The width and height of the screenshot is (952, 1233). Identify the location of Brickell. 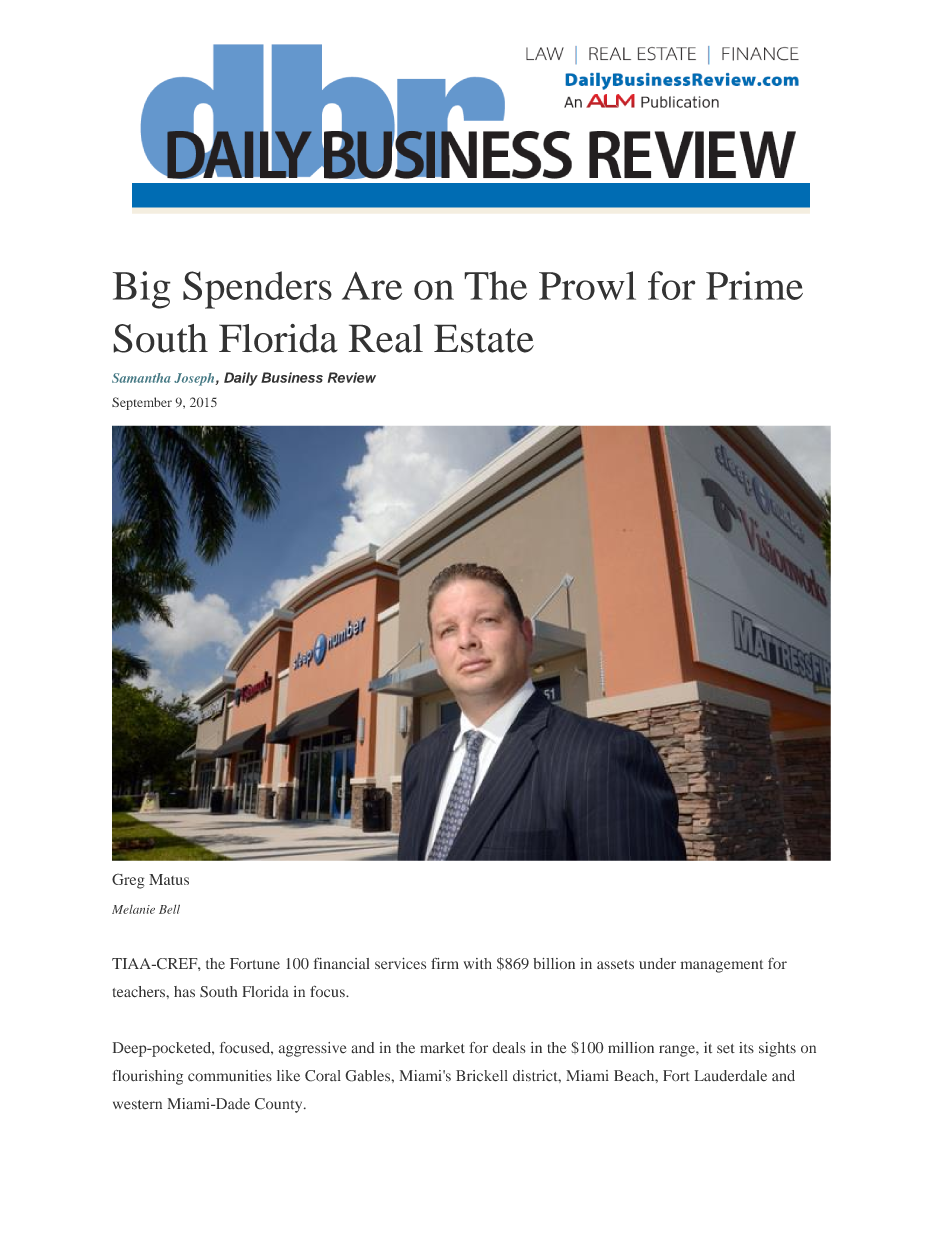
(482, 1076).
